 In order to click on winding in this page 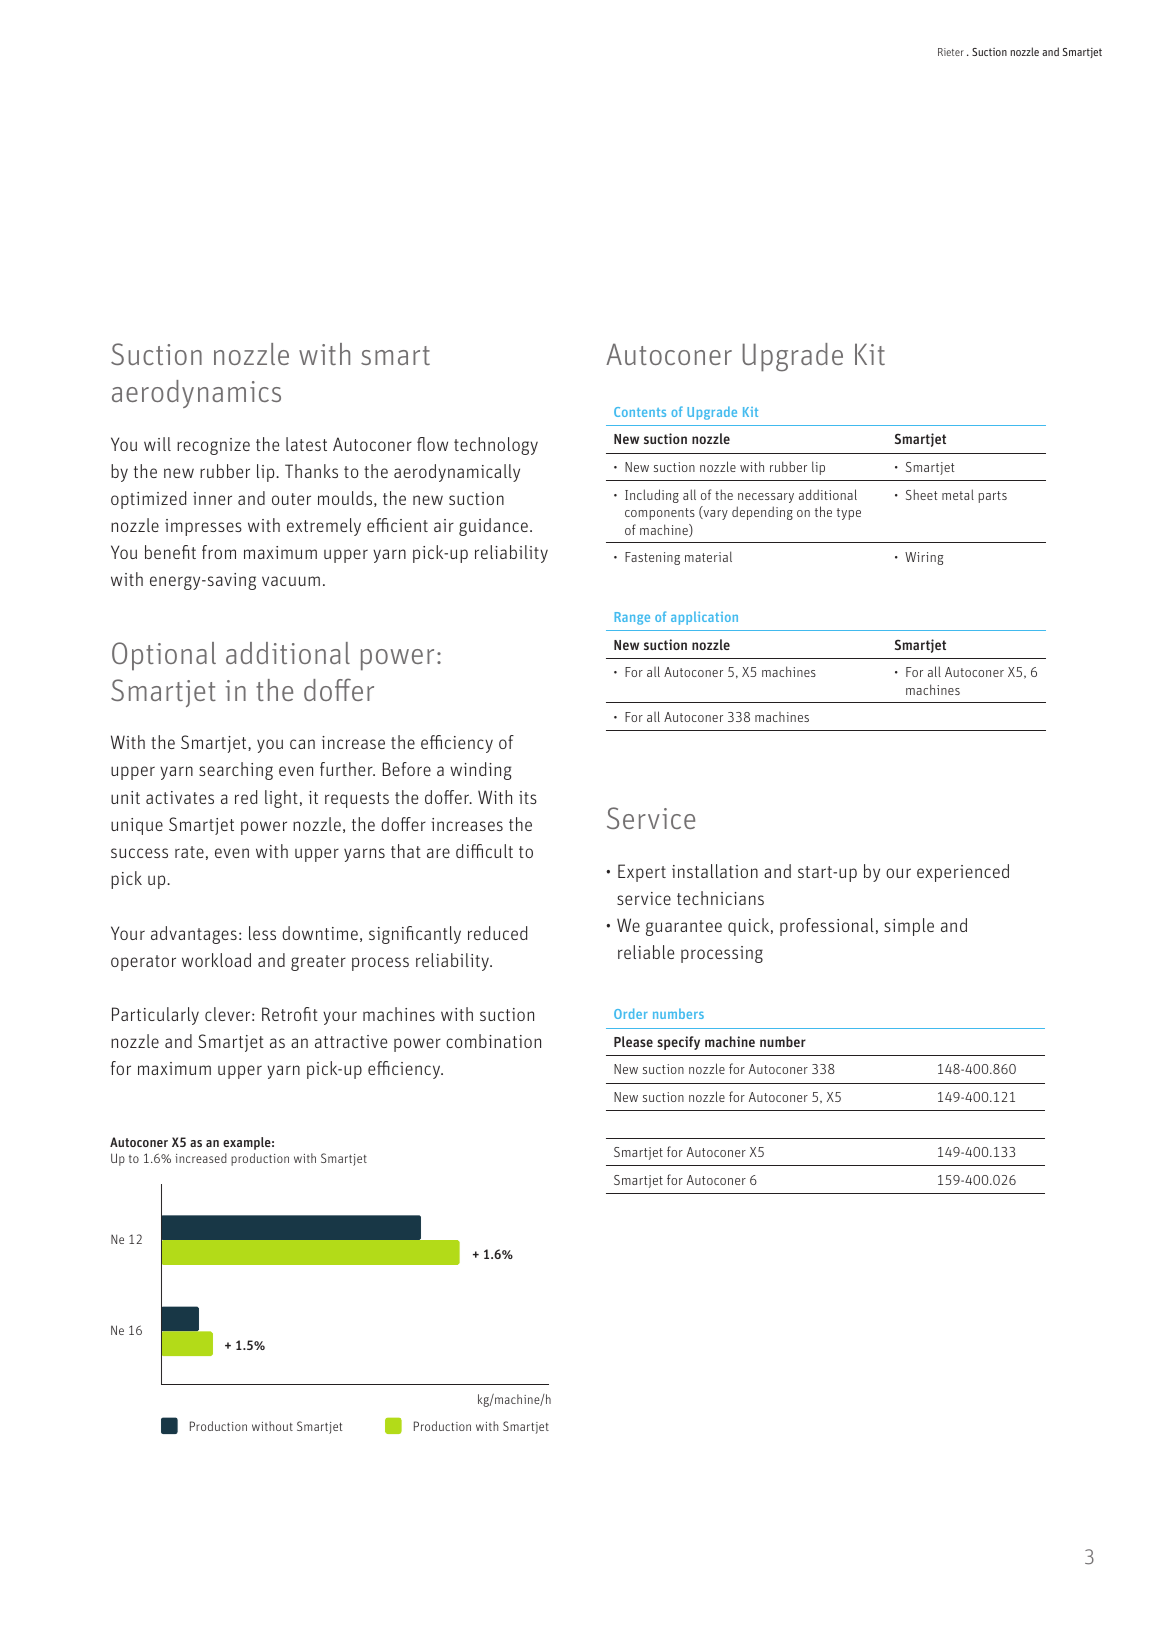, I will do `click(480, 771)`.
